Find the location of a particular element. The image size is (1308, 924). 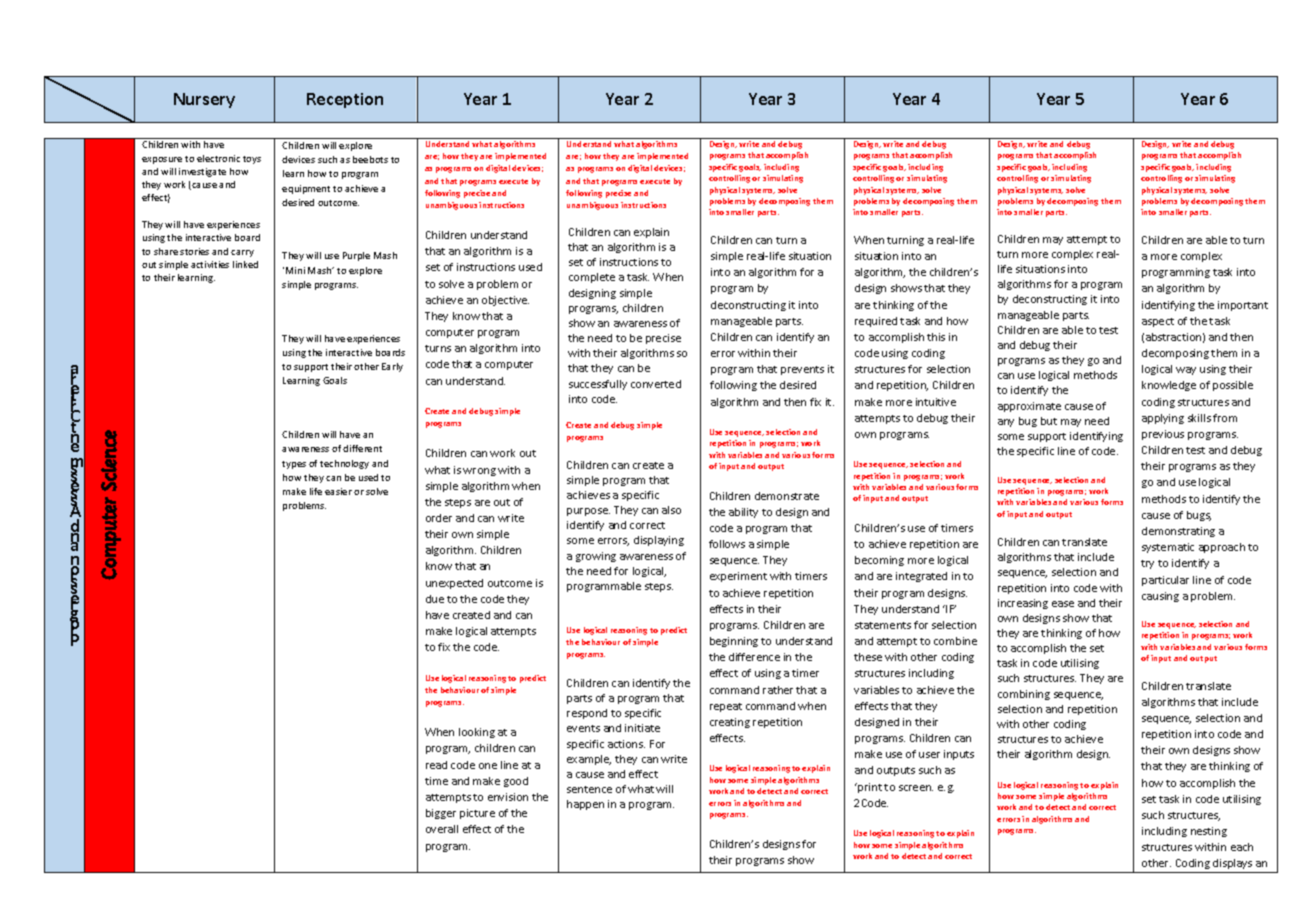

equipment is located at coordinates (306, 189).
